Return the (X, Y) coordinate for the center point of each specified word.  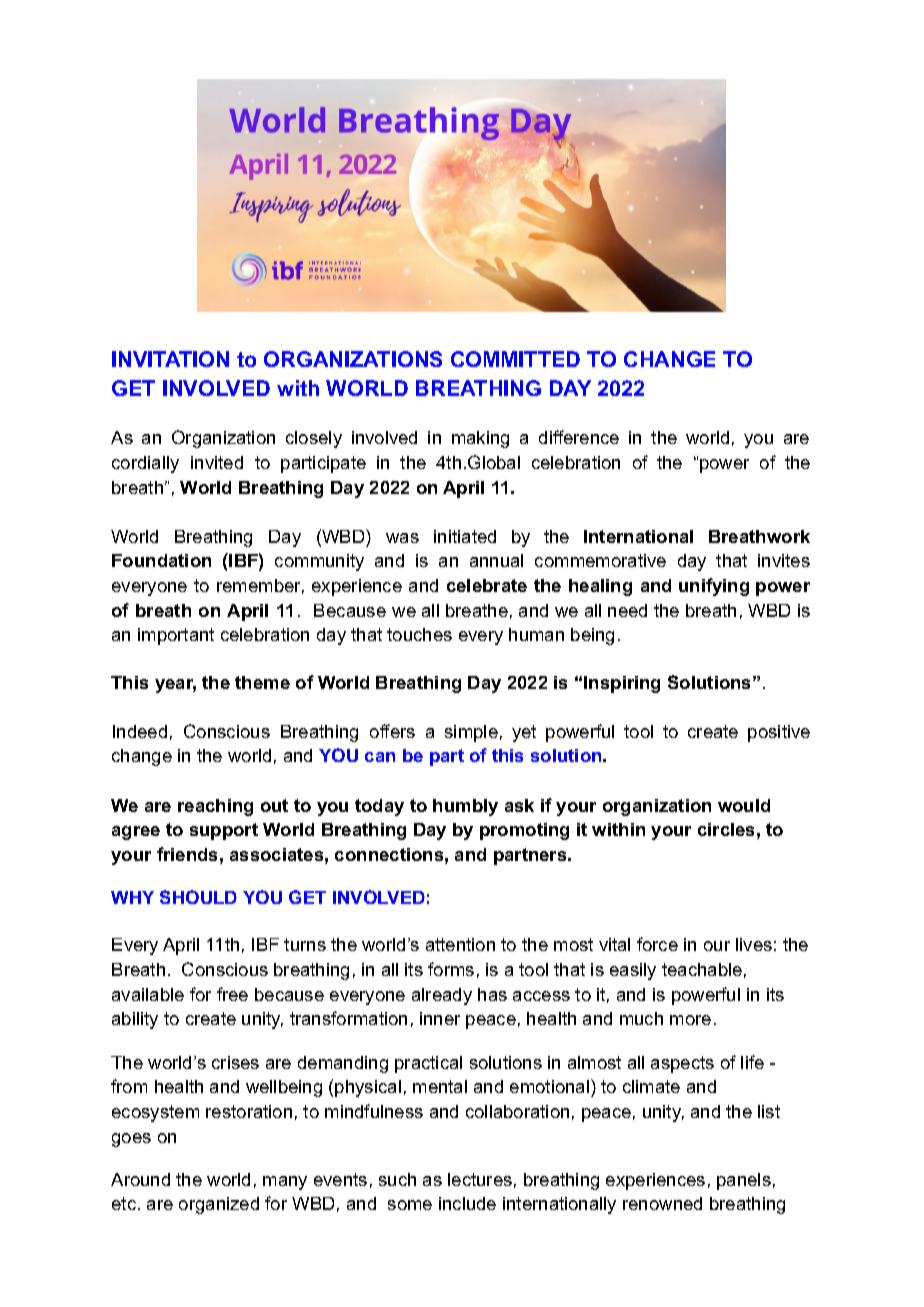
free (232, 994)
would (744, 805)
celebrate (487, 585)
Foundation (161, 560)
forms (451, 969)
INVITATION (170, 359)
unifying (714, 587)
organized (219, 1205)
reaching (215, 807)
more (690, 1020)
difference (579, 437)
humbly (465, 807)
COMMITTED (515, 359)
